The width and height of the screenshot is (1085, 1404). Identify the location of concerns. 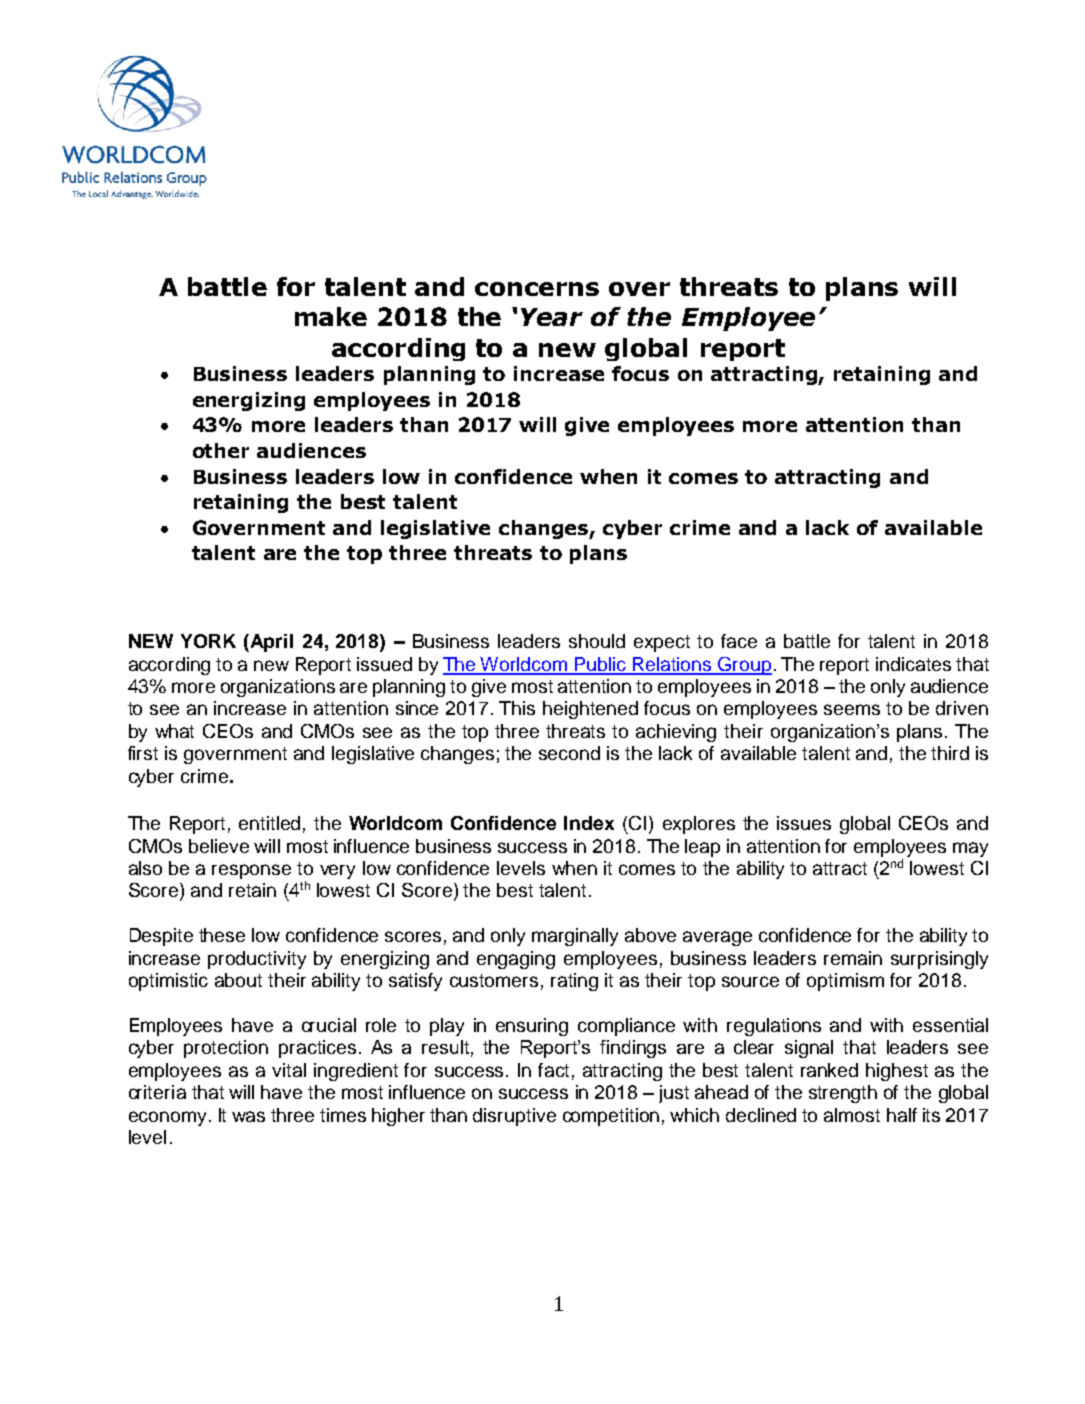
(537, 289).
